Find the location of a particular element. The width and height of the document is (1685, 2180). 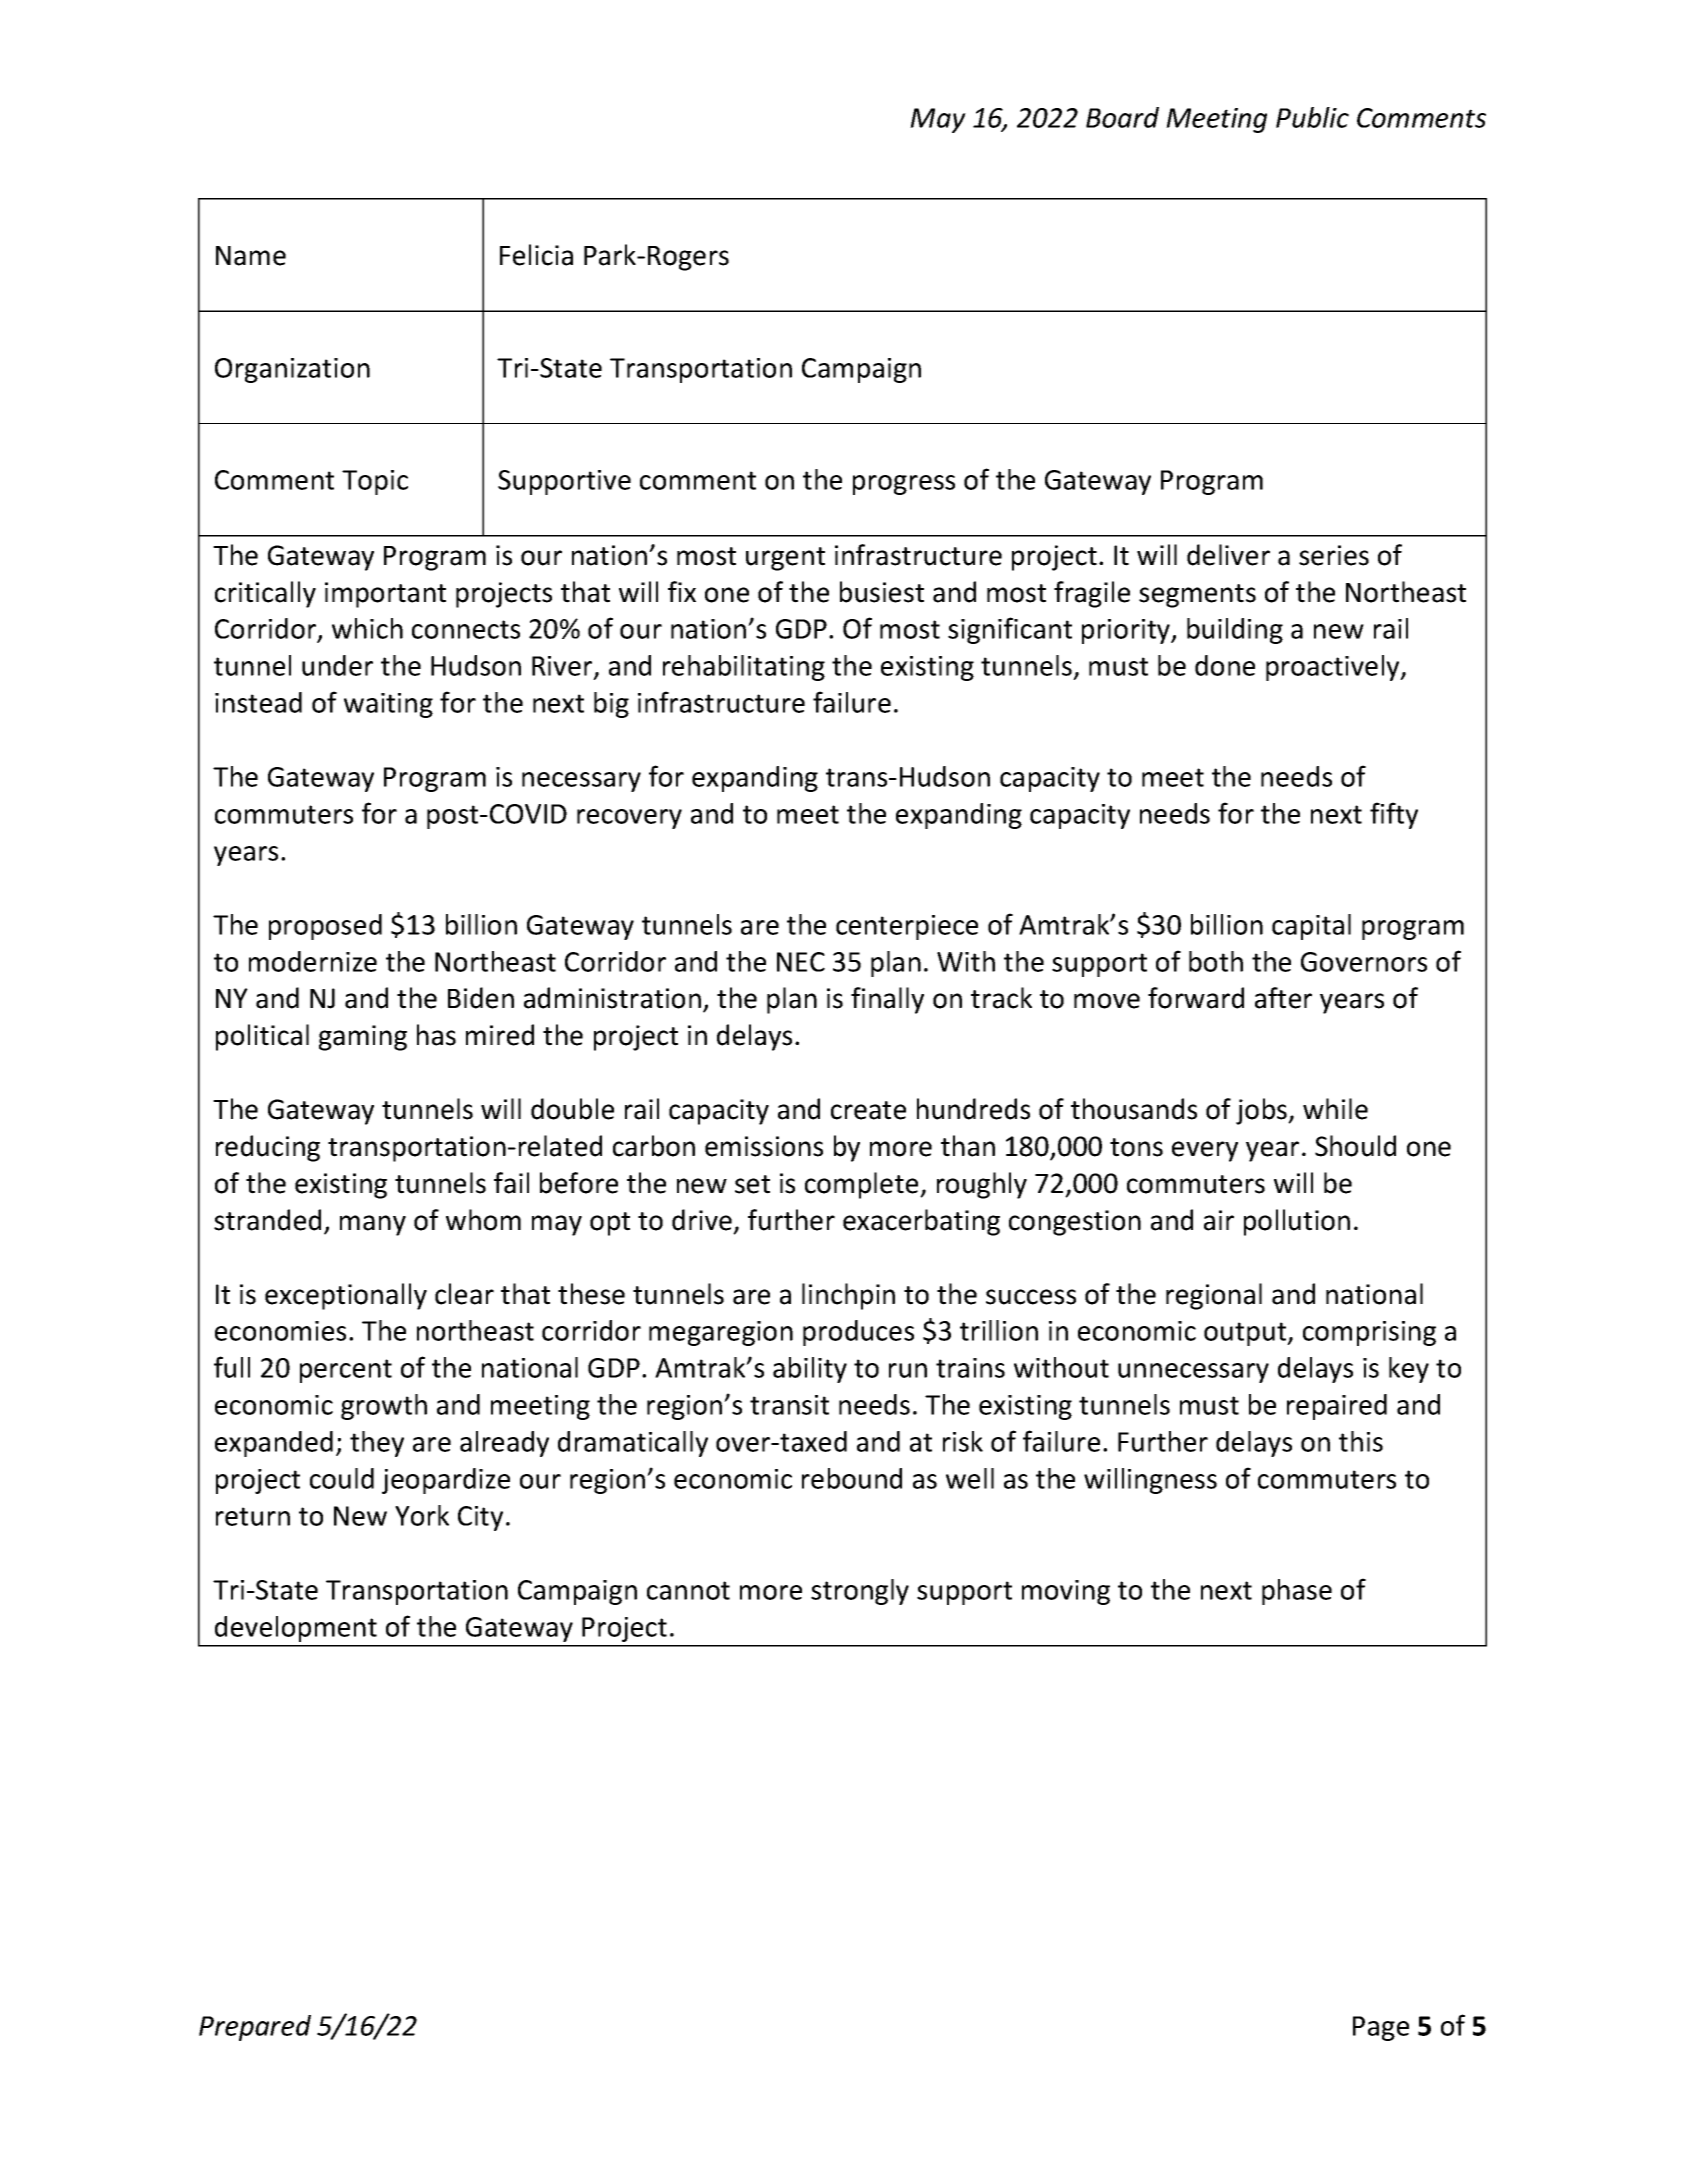

Prepared is located at coordinates (255, 2028).
